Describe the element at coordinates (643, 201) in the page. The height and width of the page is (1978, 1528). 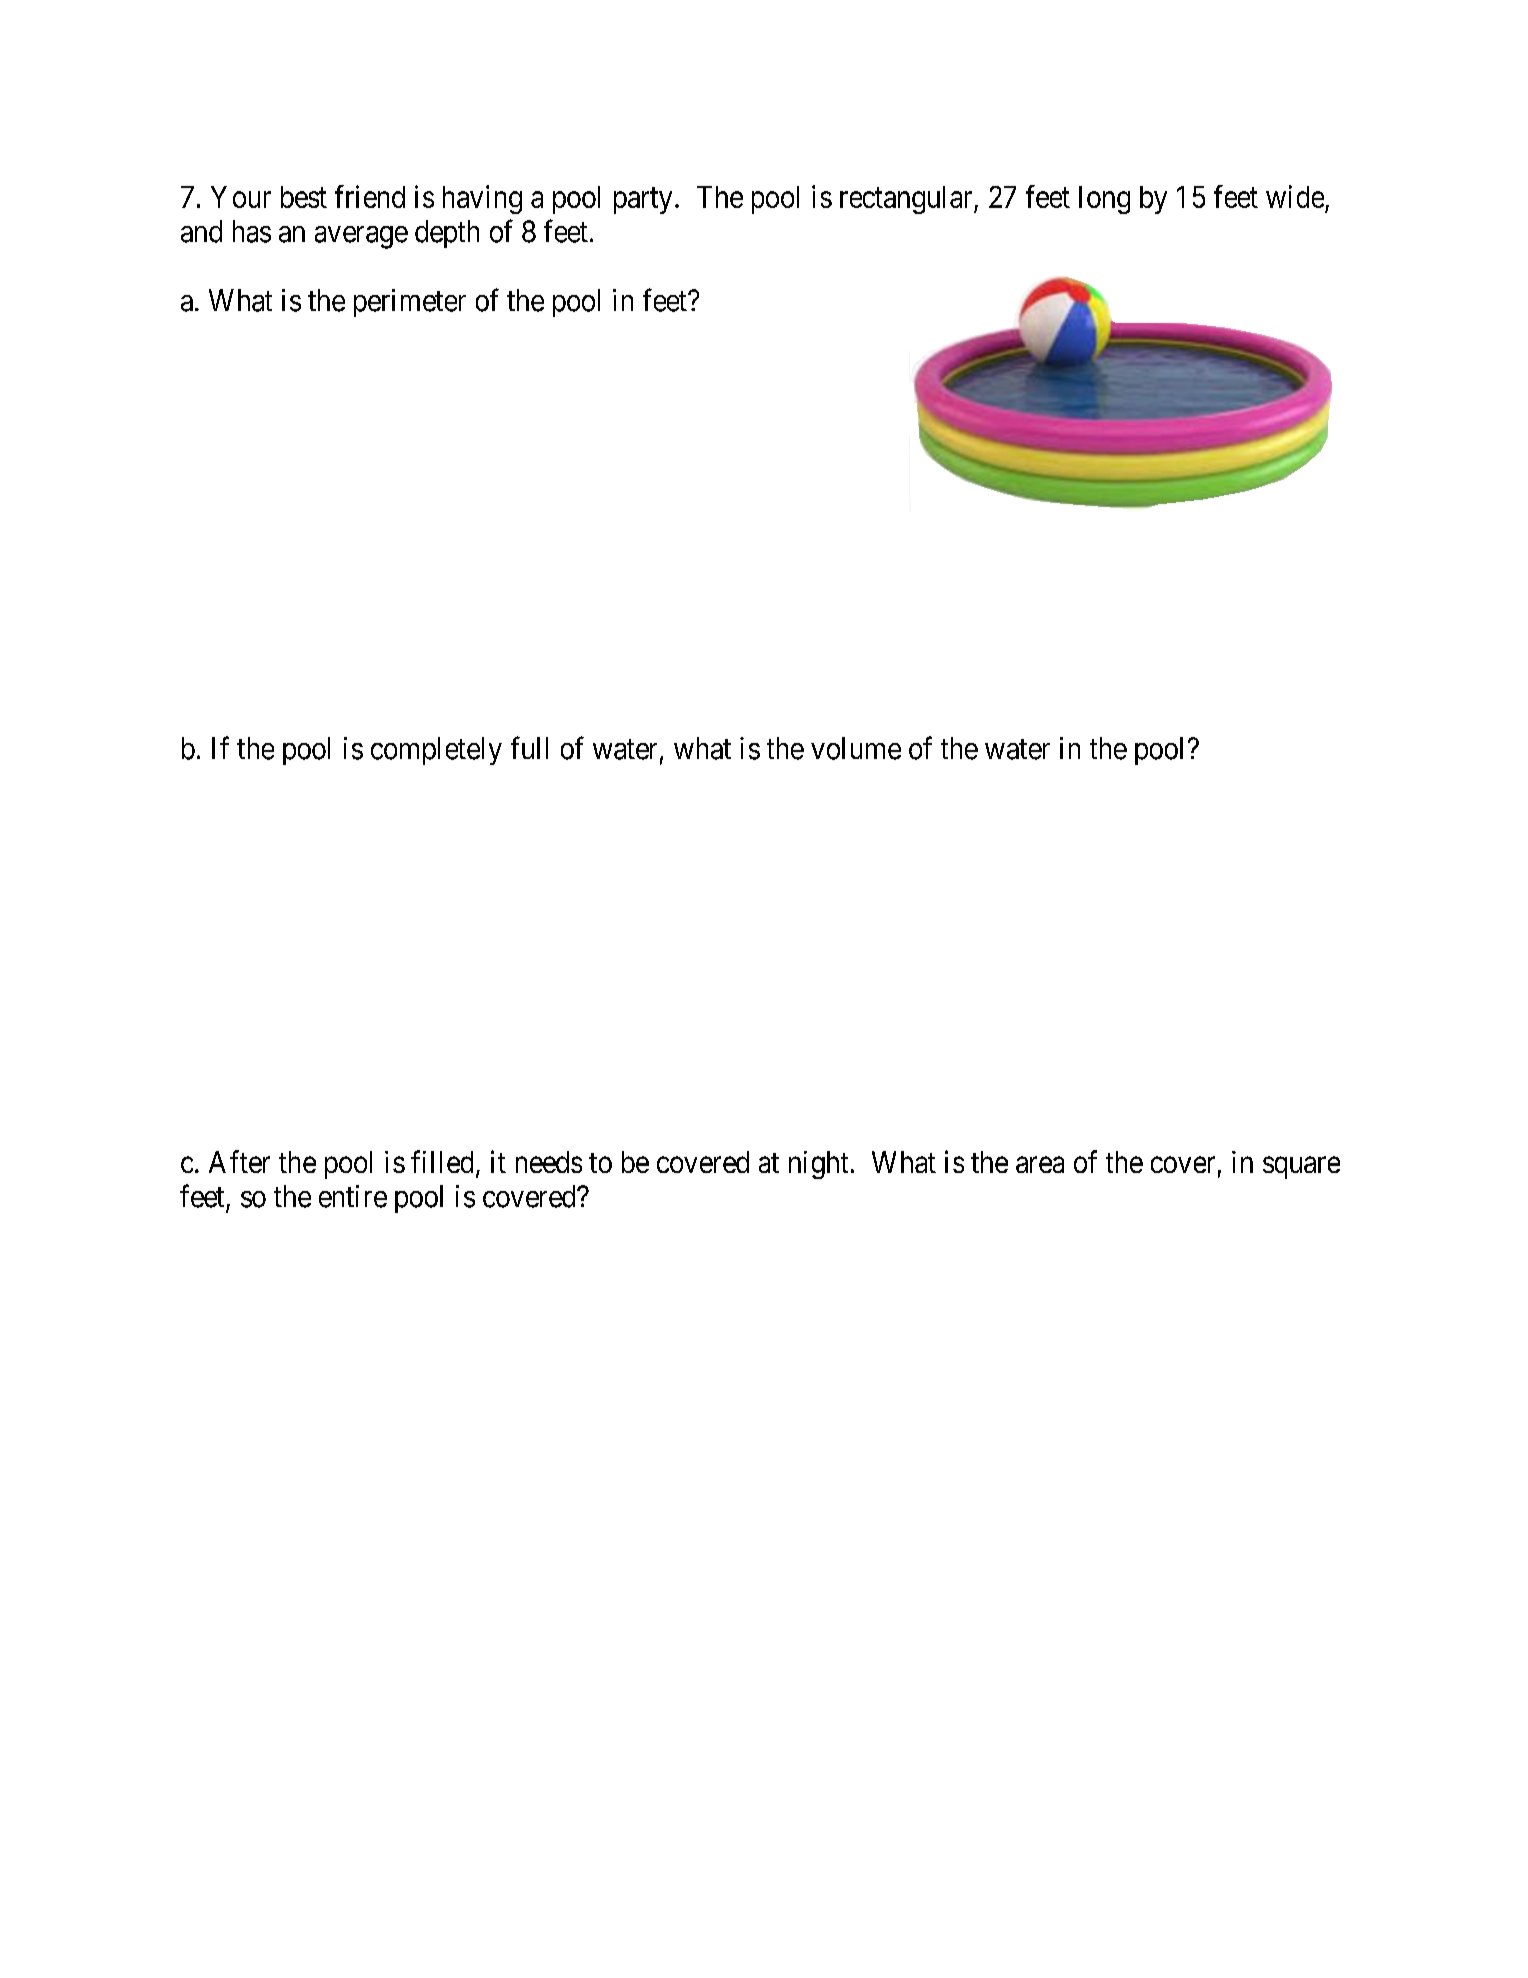
I see `party` at that location.
